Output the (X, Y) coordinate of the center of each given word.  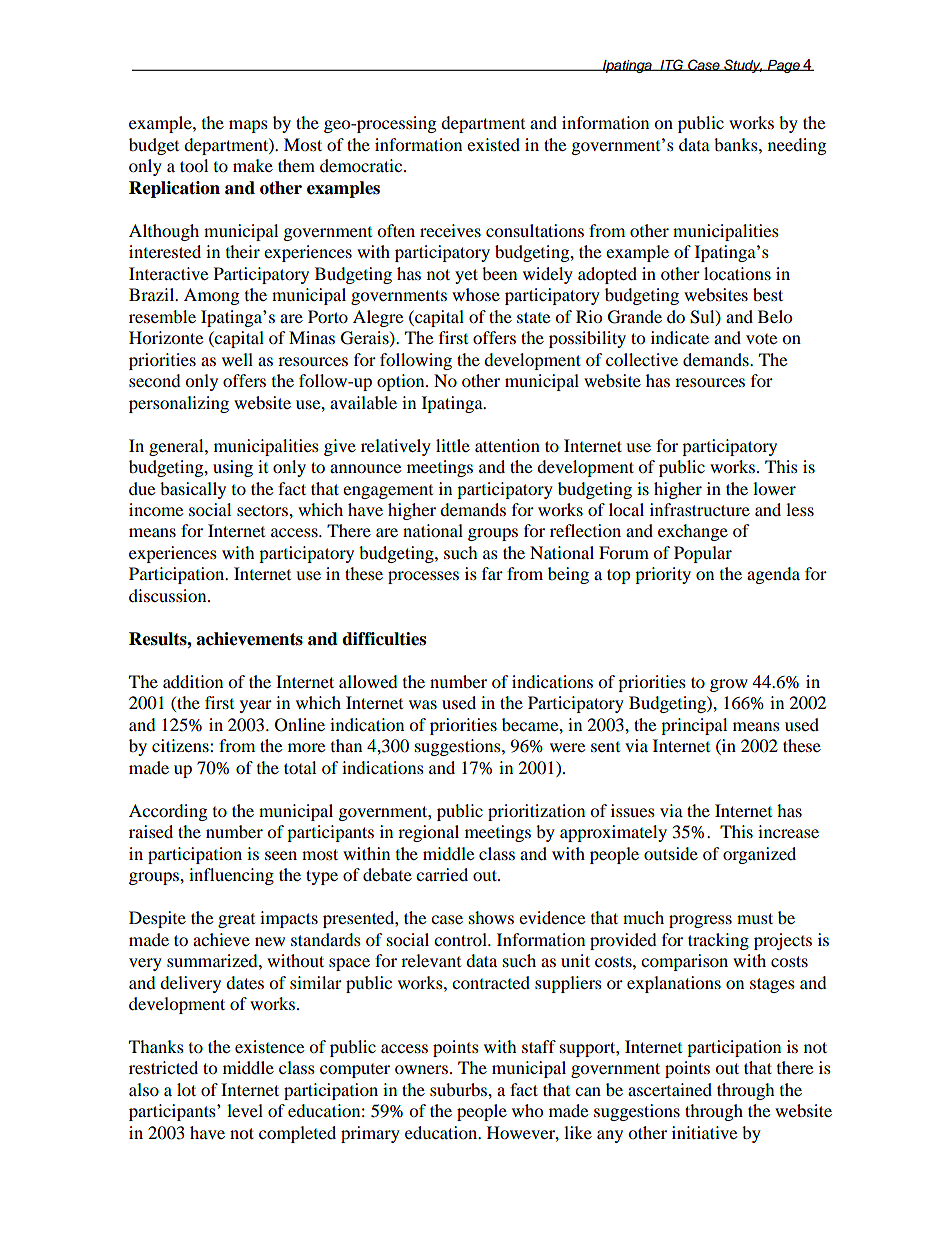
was (423, 704)
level (245, 1110)
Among (211, 296)
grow (729, 685)
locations (737, 273)
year (256, 706)
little (453, 445)
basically (193, 490)
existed (493, 144)
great (236, 921)
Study (742, 66)
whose (476, 294)
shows (491, 917)
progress (700, 921)
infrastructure (700, 509)
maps (248, 126)
